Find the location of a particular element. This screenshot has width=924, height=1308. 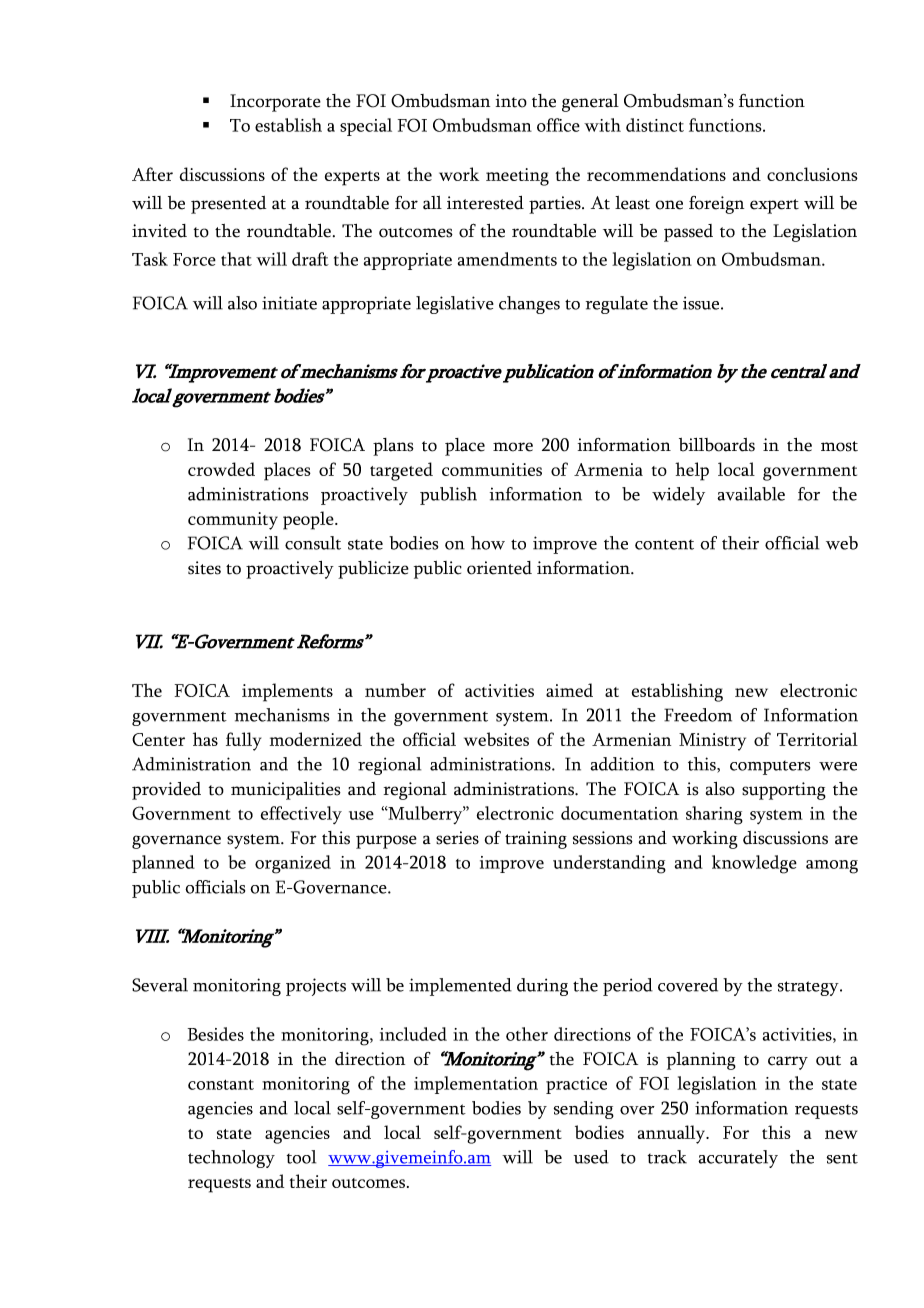

crowded is located at coordinates (221, 469).
